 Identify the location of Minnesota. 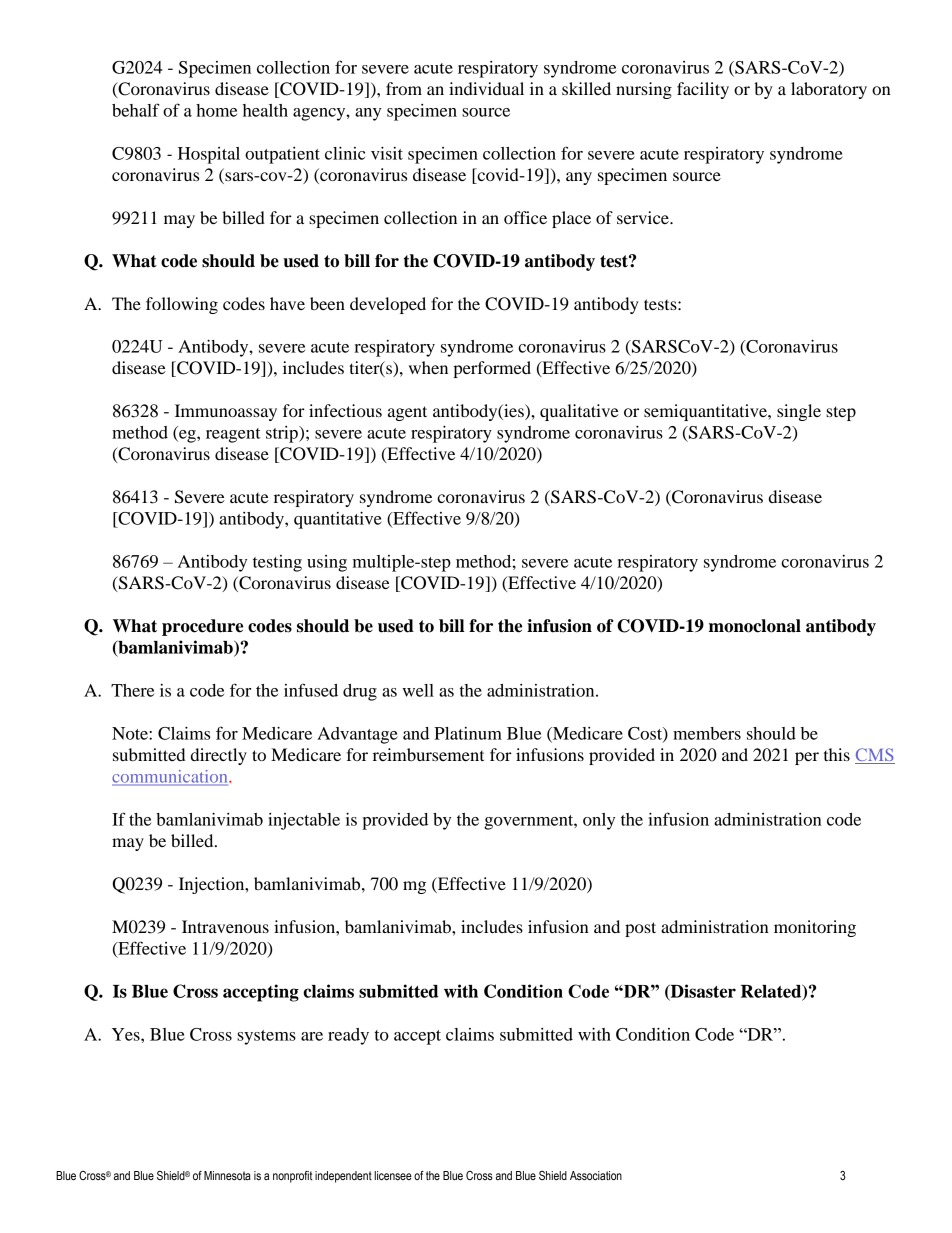
(227, 1175).
